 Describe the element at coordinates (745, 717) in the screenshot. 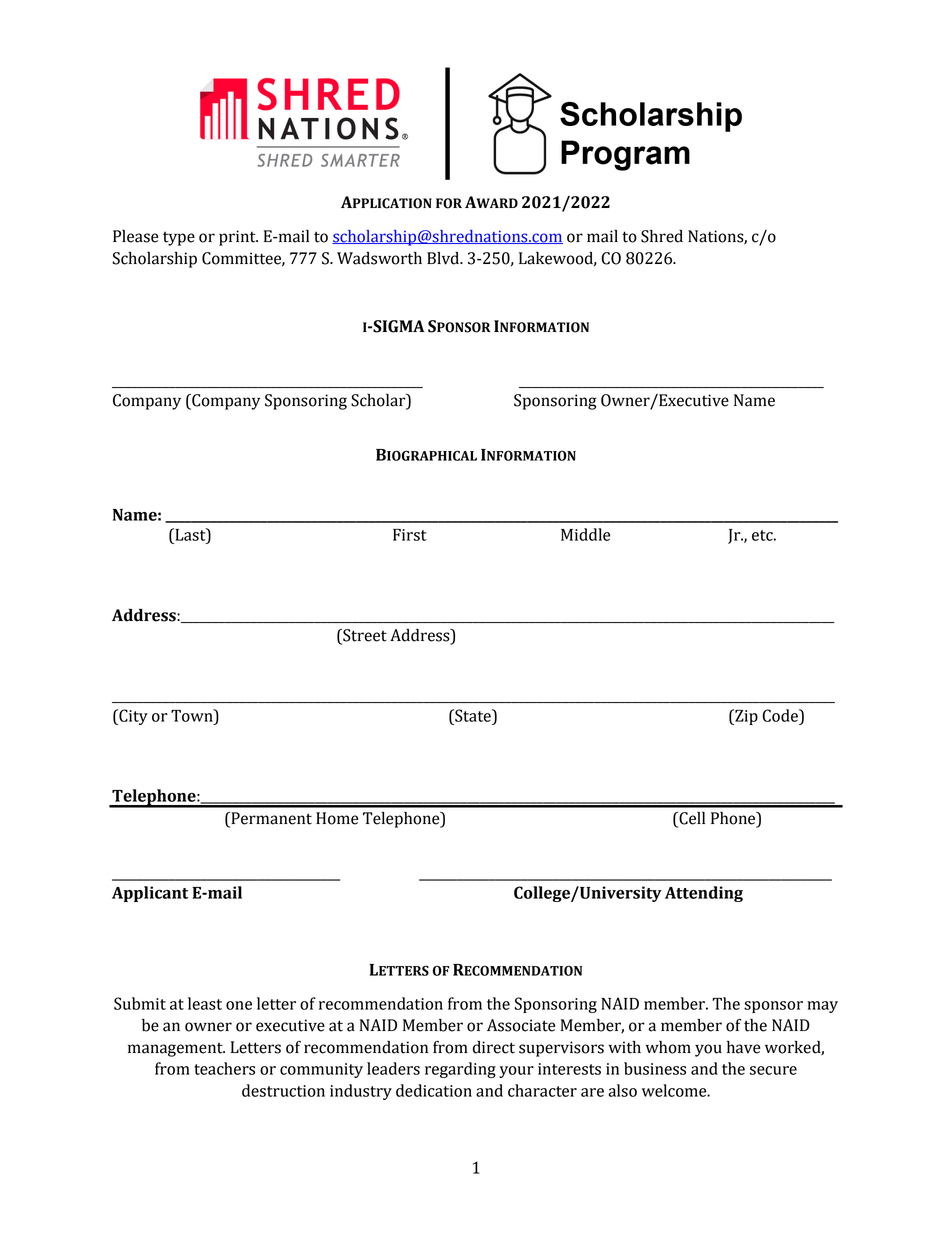

I see `Zip` at that location.
